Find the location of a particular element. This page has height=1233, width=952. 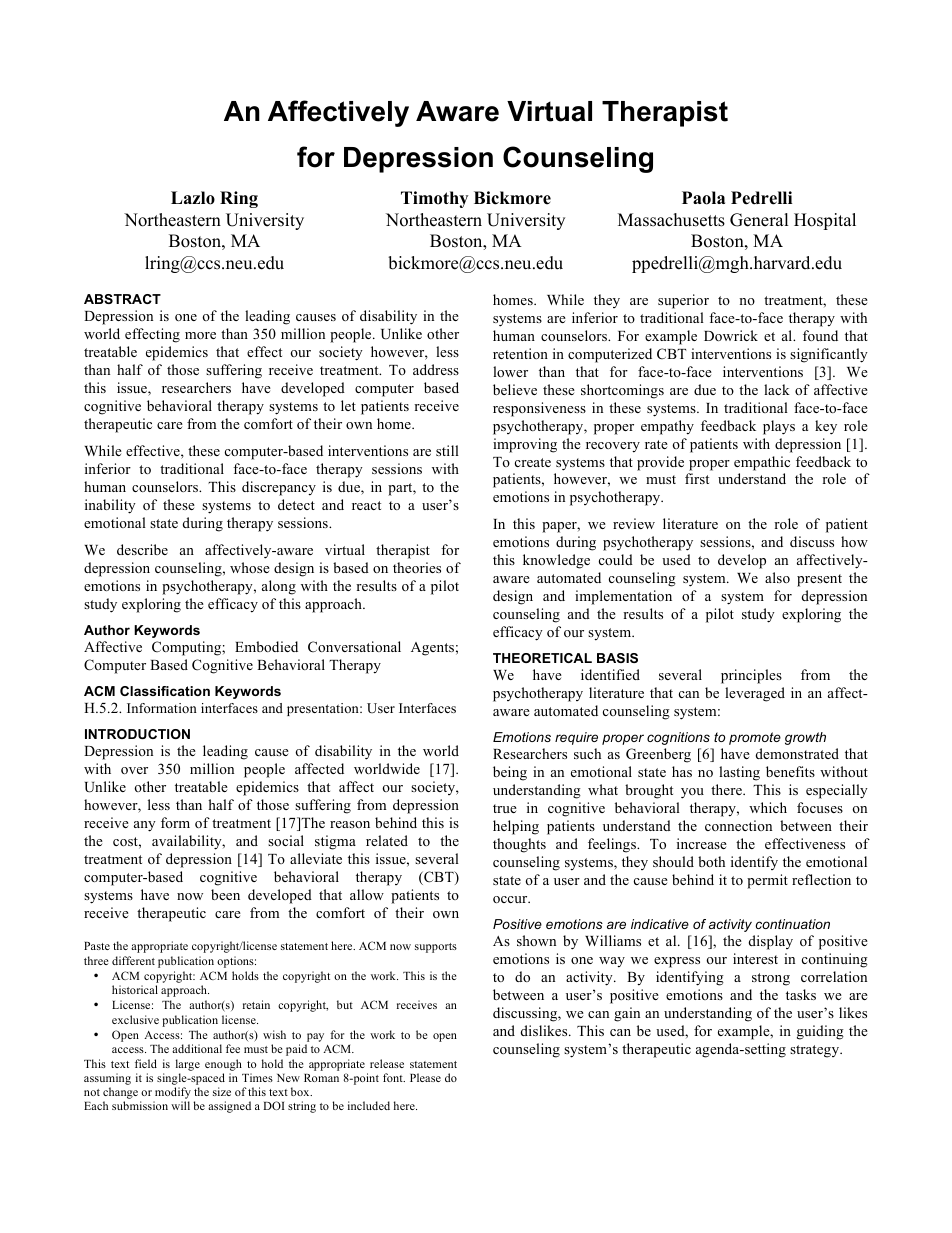

General is located at coordinates (759, 220).
